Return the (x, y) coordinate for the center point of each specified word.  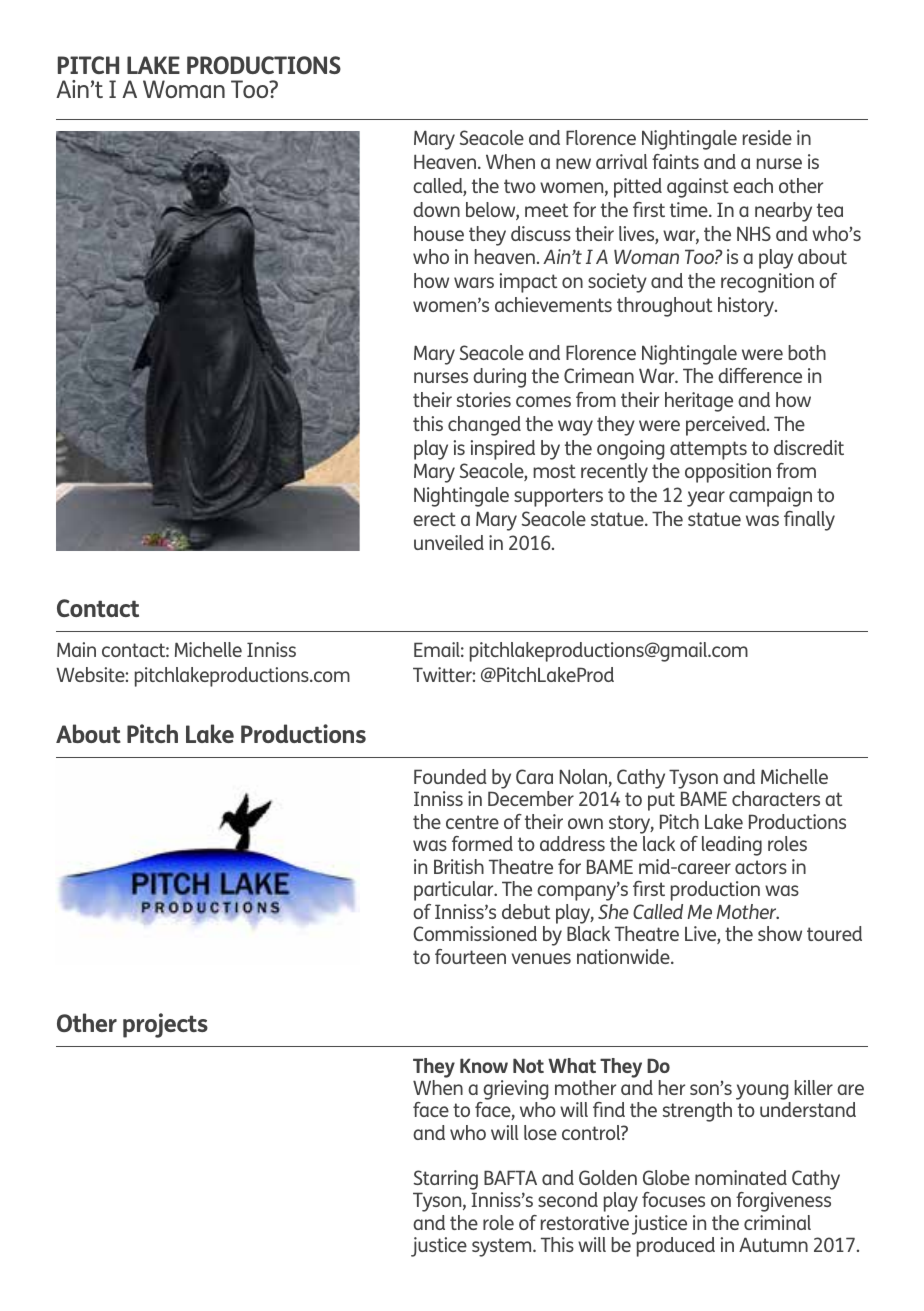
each (753, 185)
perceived (727, 426)
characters (776, 798)
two (520, 186)
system (503, 1247)
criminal (777, 1222)
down (436, 209)
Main (76, 649)
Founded (450, 776)
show (780, 933)
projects (165, 1025)
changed (484, 426)
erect (434, 519)
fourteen (470, 956)
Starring (446, 1180)
